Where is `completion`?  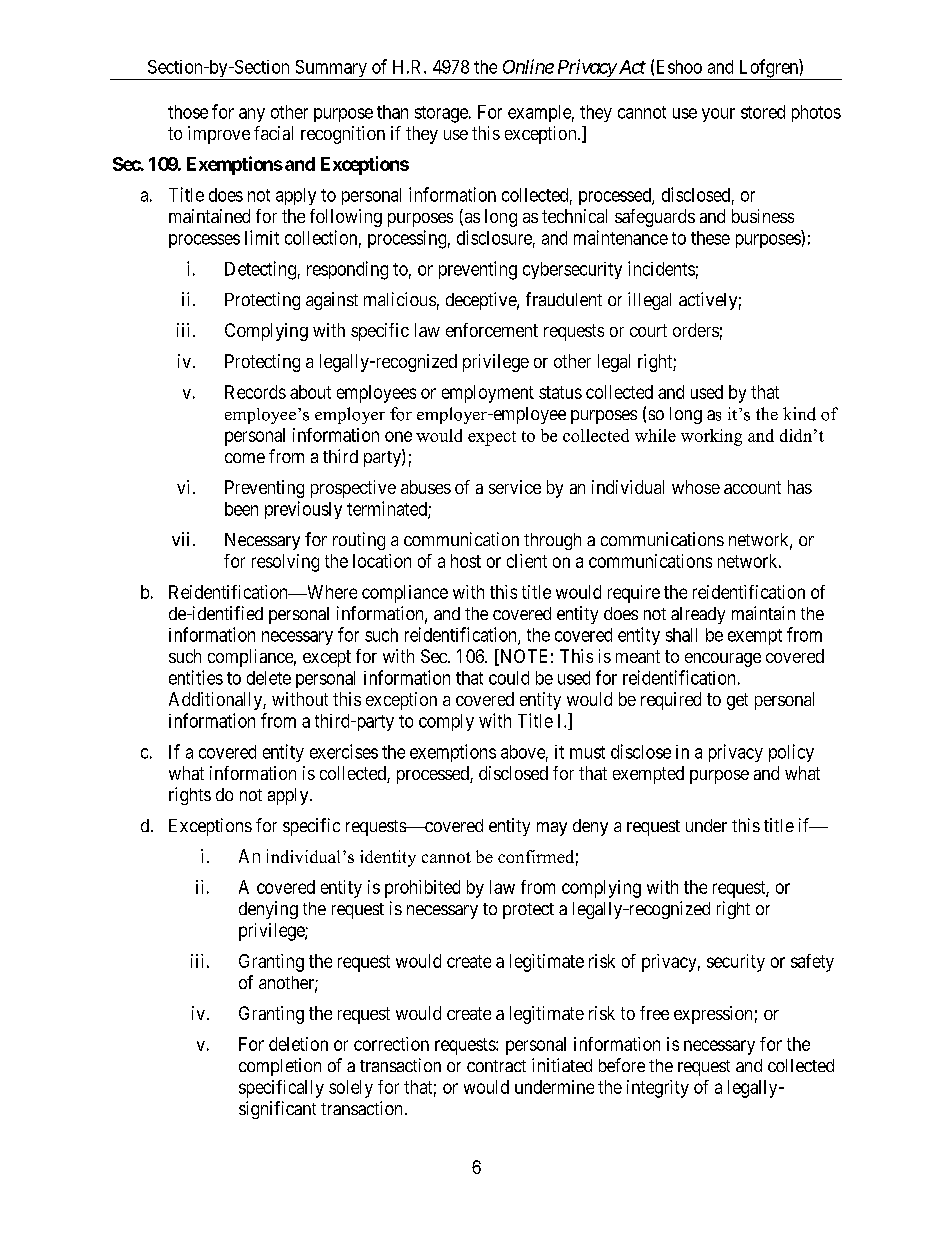
completion is located at coordinates (280, 1067).
